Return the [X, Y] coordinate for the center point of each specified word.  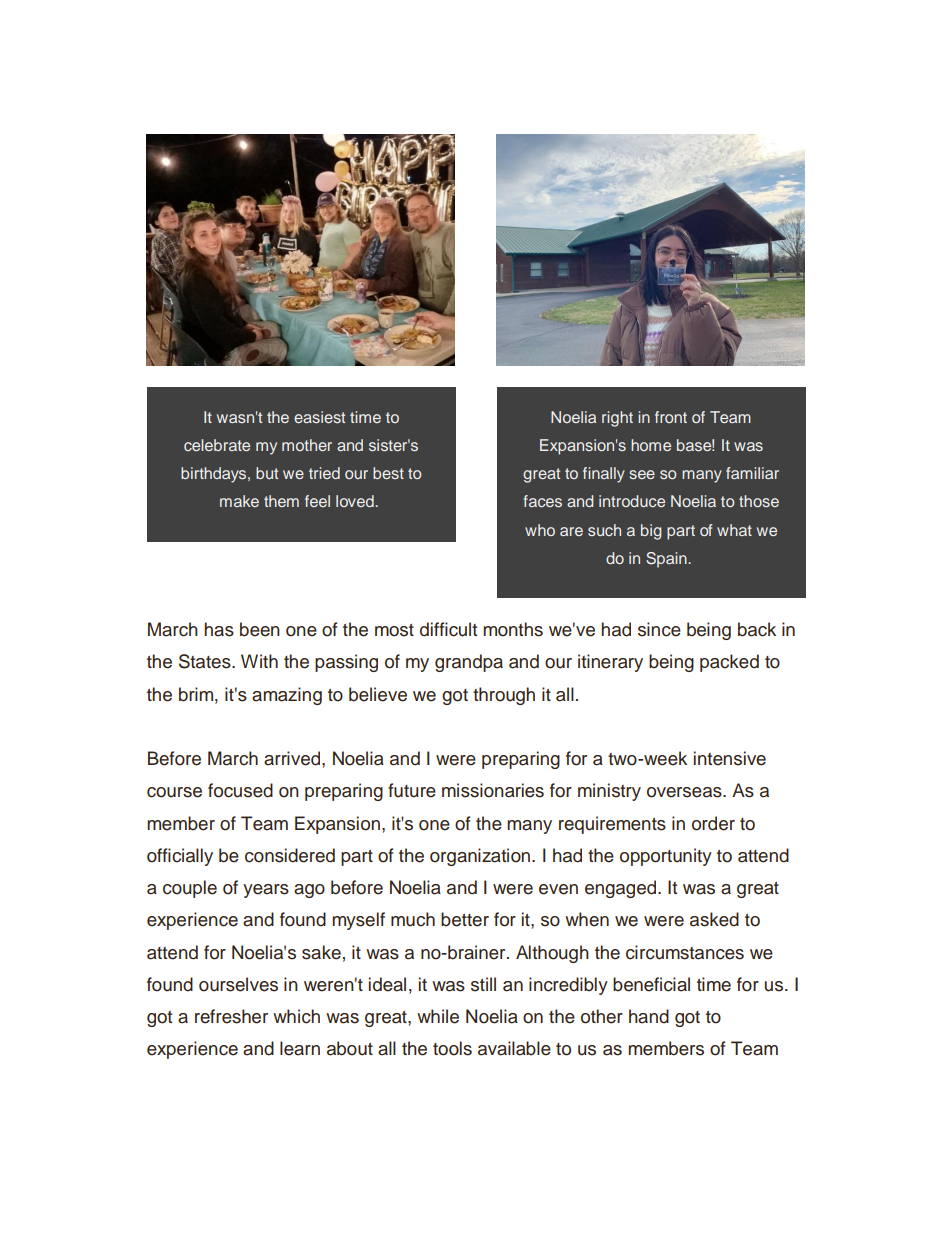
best [388, 473]
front [671, 417]
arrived [293, 758]
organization [480, 857]
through [504, 696]
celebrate [217, 445]
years [266, 891]
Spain [667, 560]
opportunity [666, 857]
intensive [730, 758]
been [260, 629]
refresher [231, 1016]
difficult [448, 629]
